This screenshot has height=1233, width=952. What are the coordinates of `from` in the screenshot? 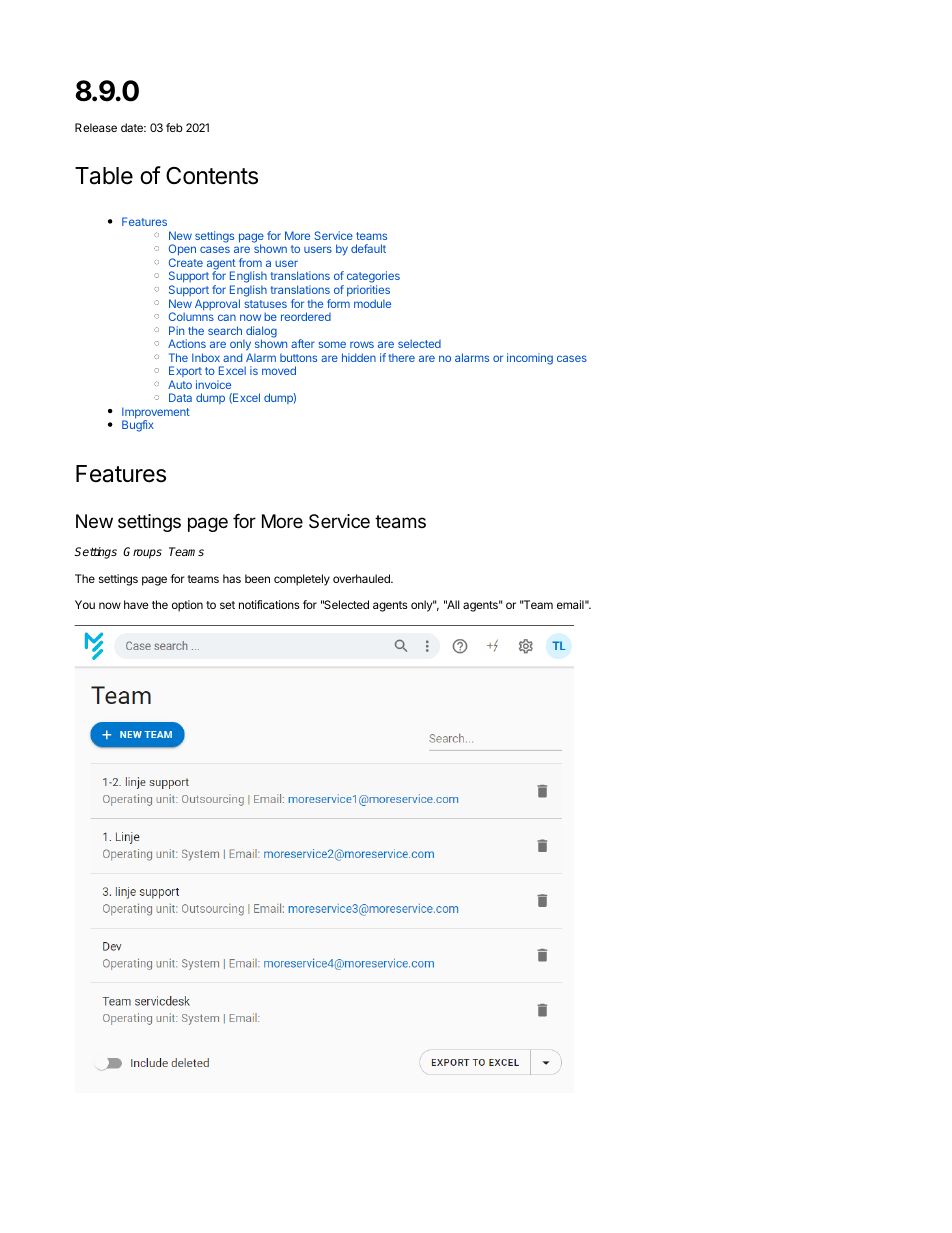 It's located at (250, 262).
